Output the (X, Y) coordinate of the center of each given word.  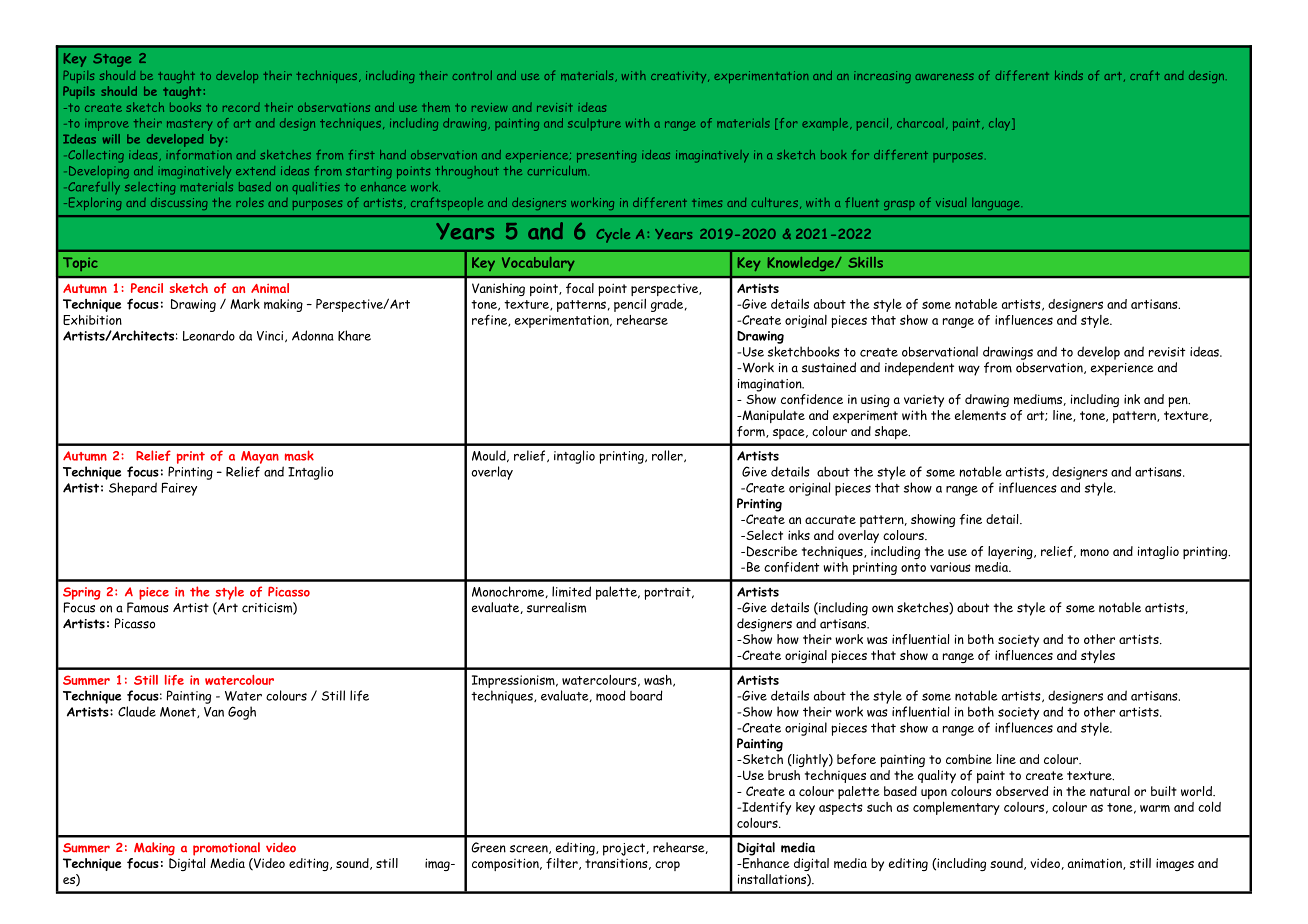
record (241, 107)
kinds (1069, 75)
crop (667, 866)
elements (980, 415)
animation (1096, 864)
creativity (680, 77)
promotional (226, 849)
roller (668, 456)
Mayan (260, 457)
